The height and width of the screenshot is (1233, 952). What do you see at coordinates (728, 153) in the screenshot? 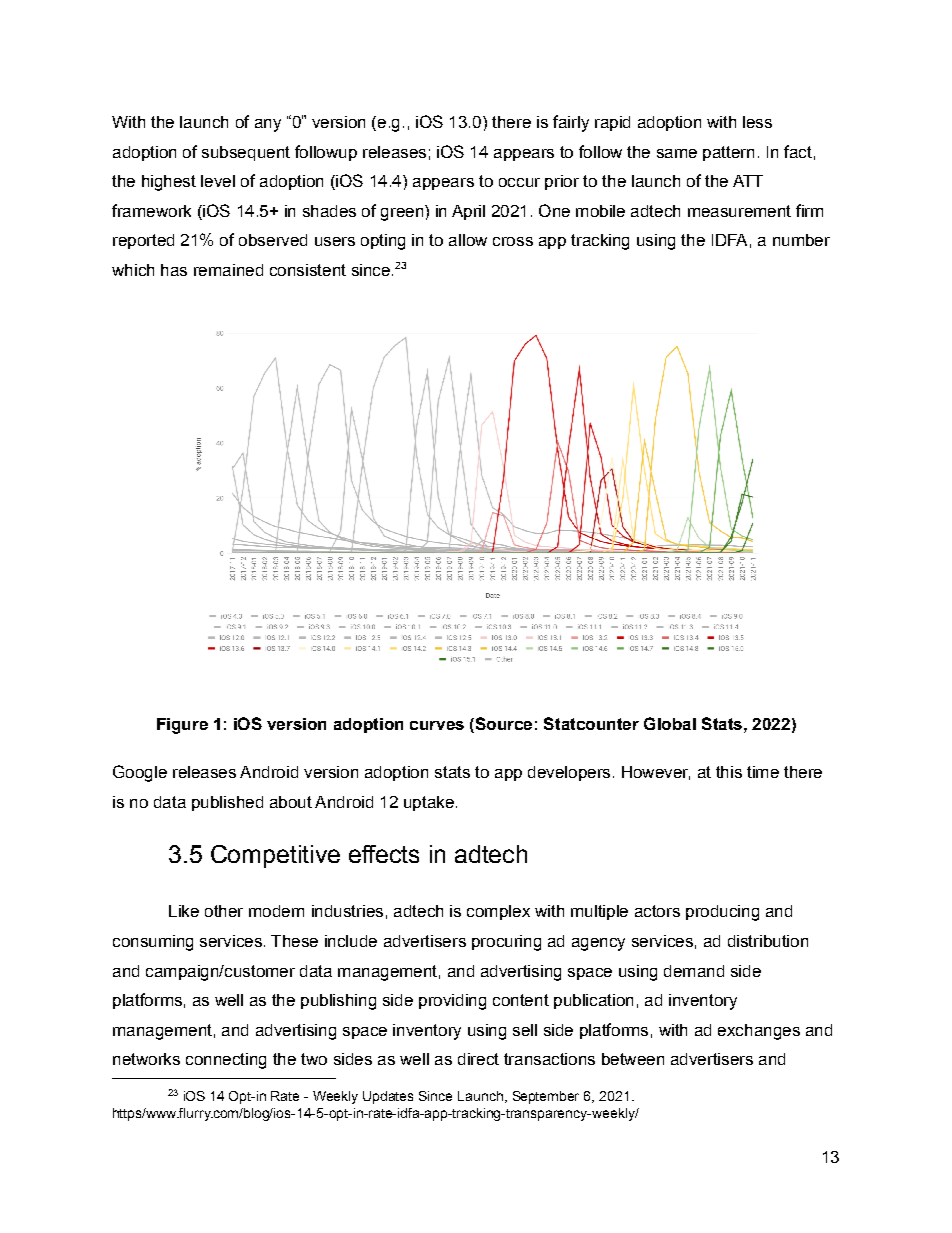
I see `pattern` at bounding box center [728, 153].
